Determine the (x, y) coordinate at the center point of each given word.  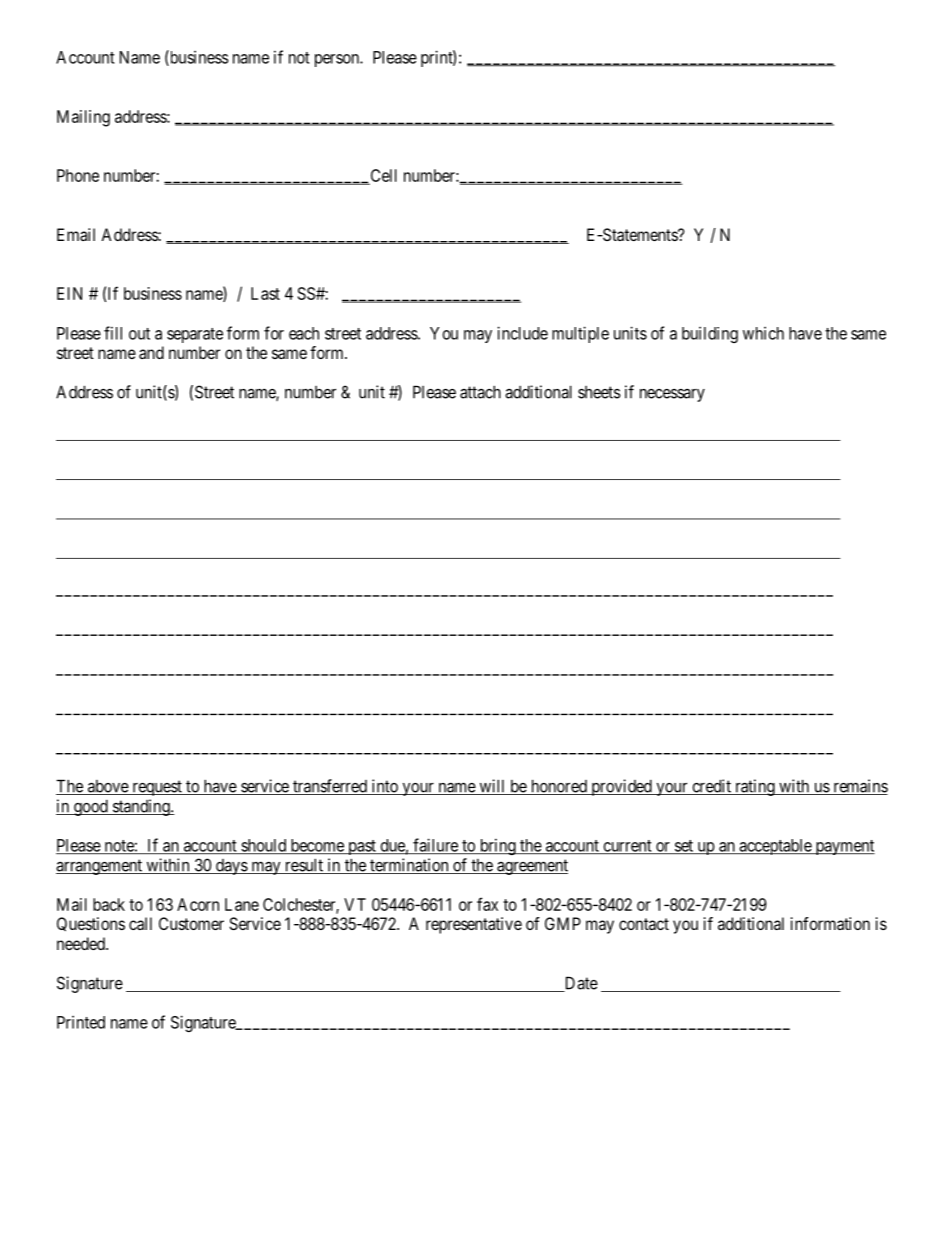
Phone (78, 175)
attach (480, 392)
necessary (672, 395)
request (157, 788)
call (140, 923)
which (763, 333)
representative (474, 925)
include (522, 333)
